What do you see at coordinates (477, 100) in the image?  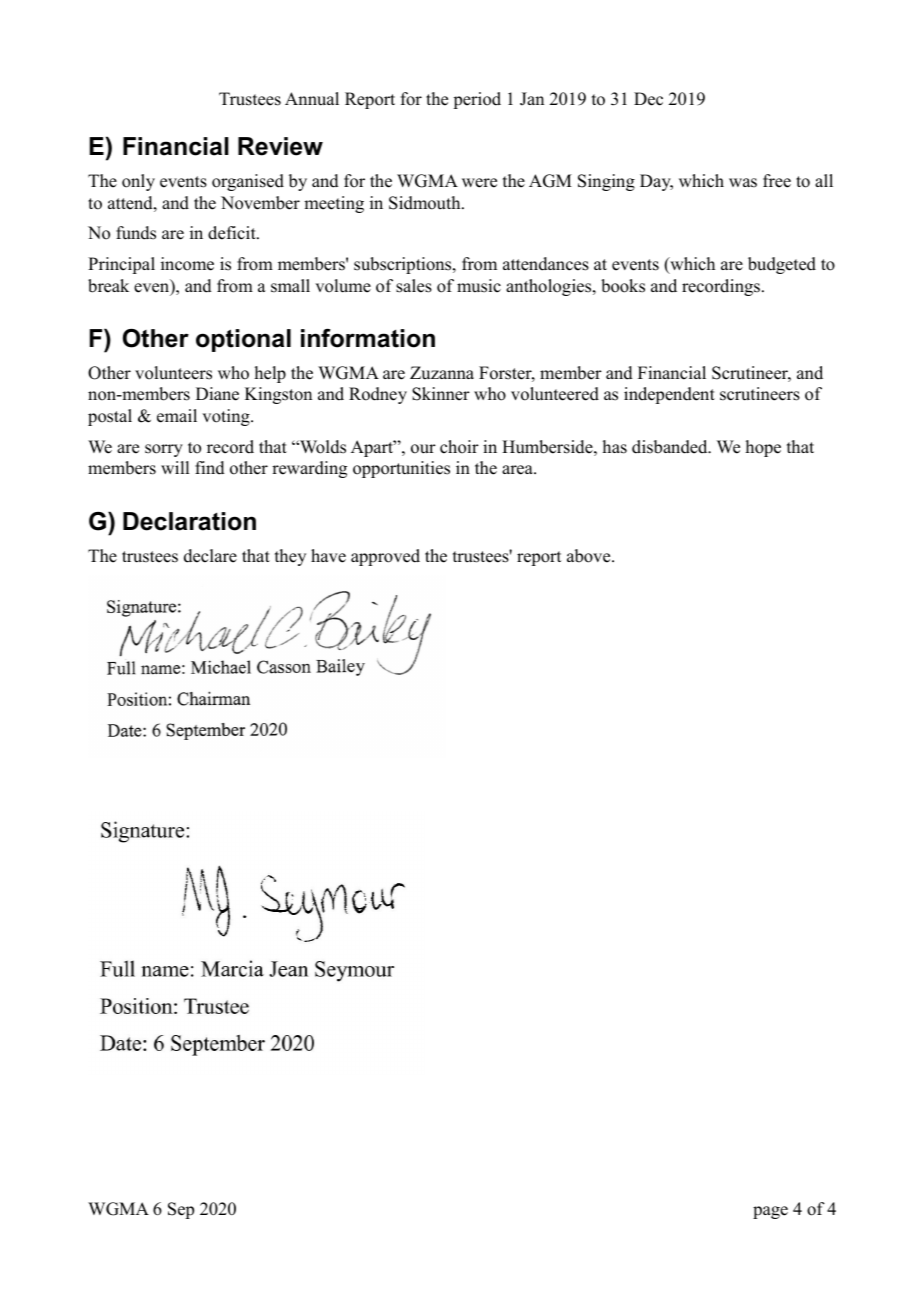 I see `period` at bounding box center [477, 100].
